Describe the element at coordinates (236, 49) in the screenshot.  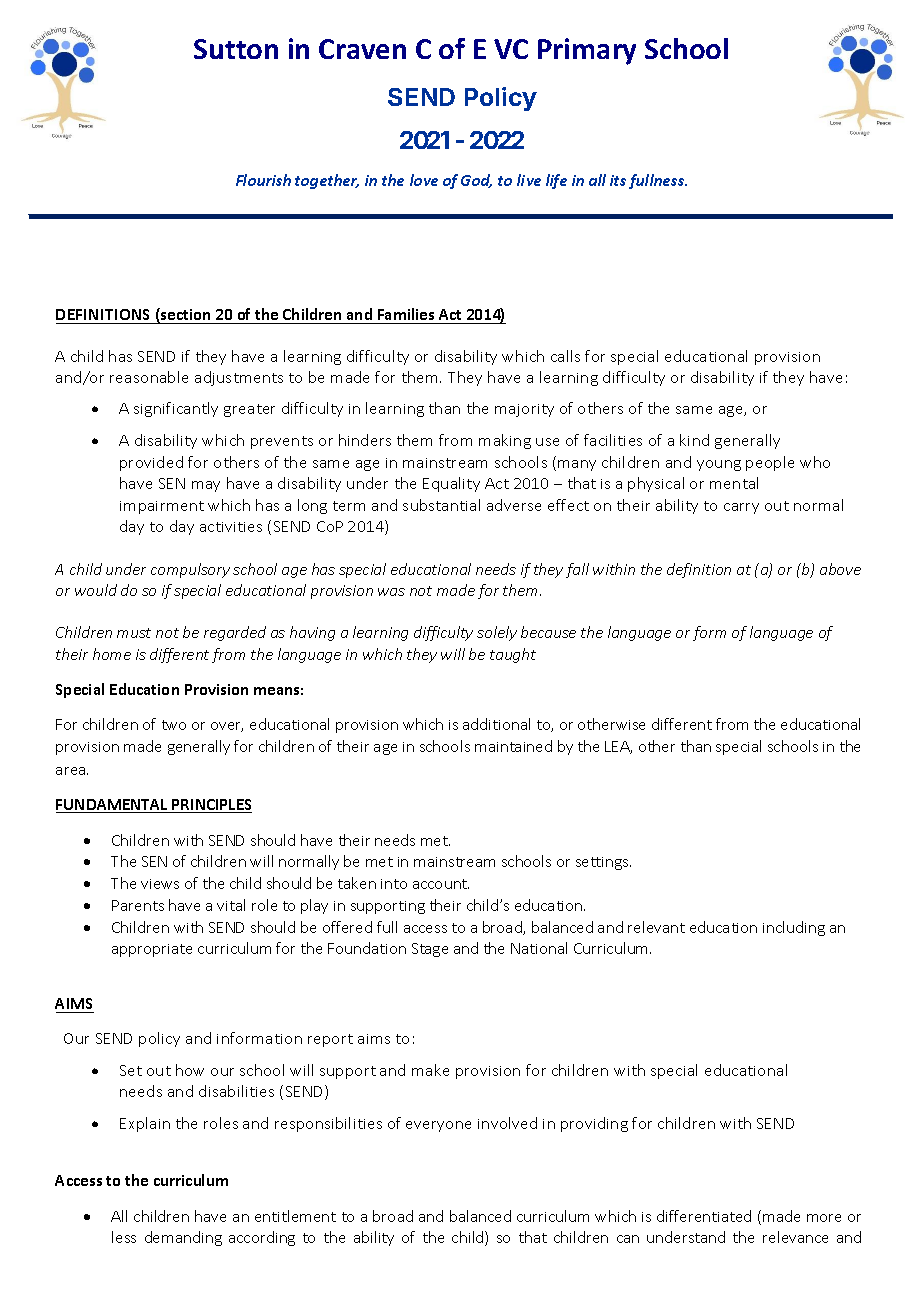
I see `Sutton` at that location.
